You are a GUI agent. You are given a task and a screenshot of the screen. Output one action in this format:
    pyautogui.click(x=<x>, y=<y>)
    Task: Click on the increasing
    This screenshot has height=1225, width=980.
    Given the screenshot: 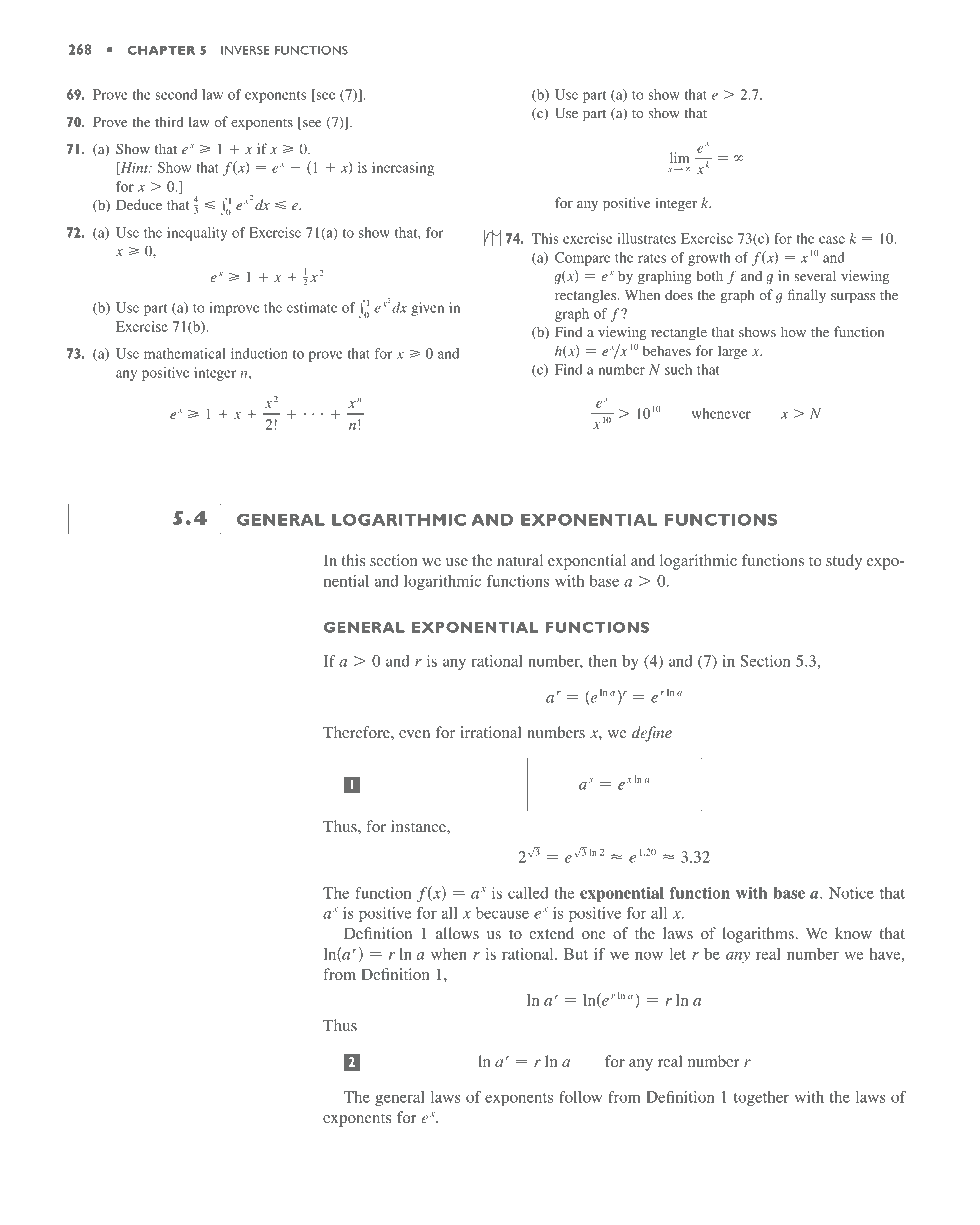 What is the action you would take?
    pyautogui.click(x=403, y=169)
